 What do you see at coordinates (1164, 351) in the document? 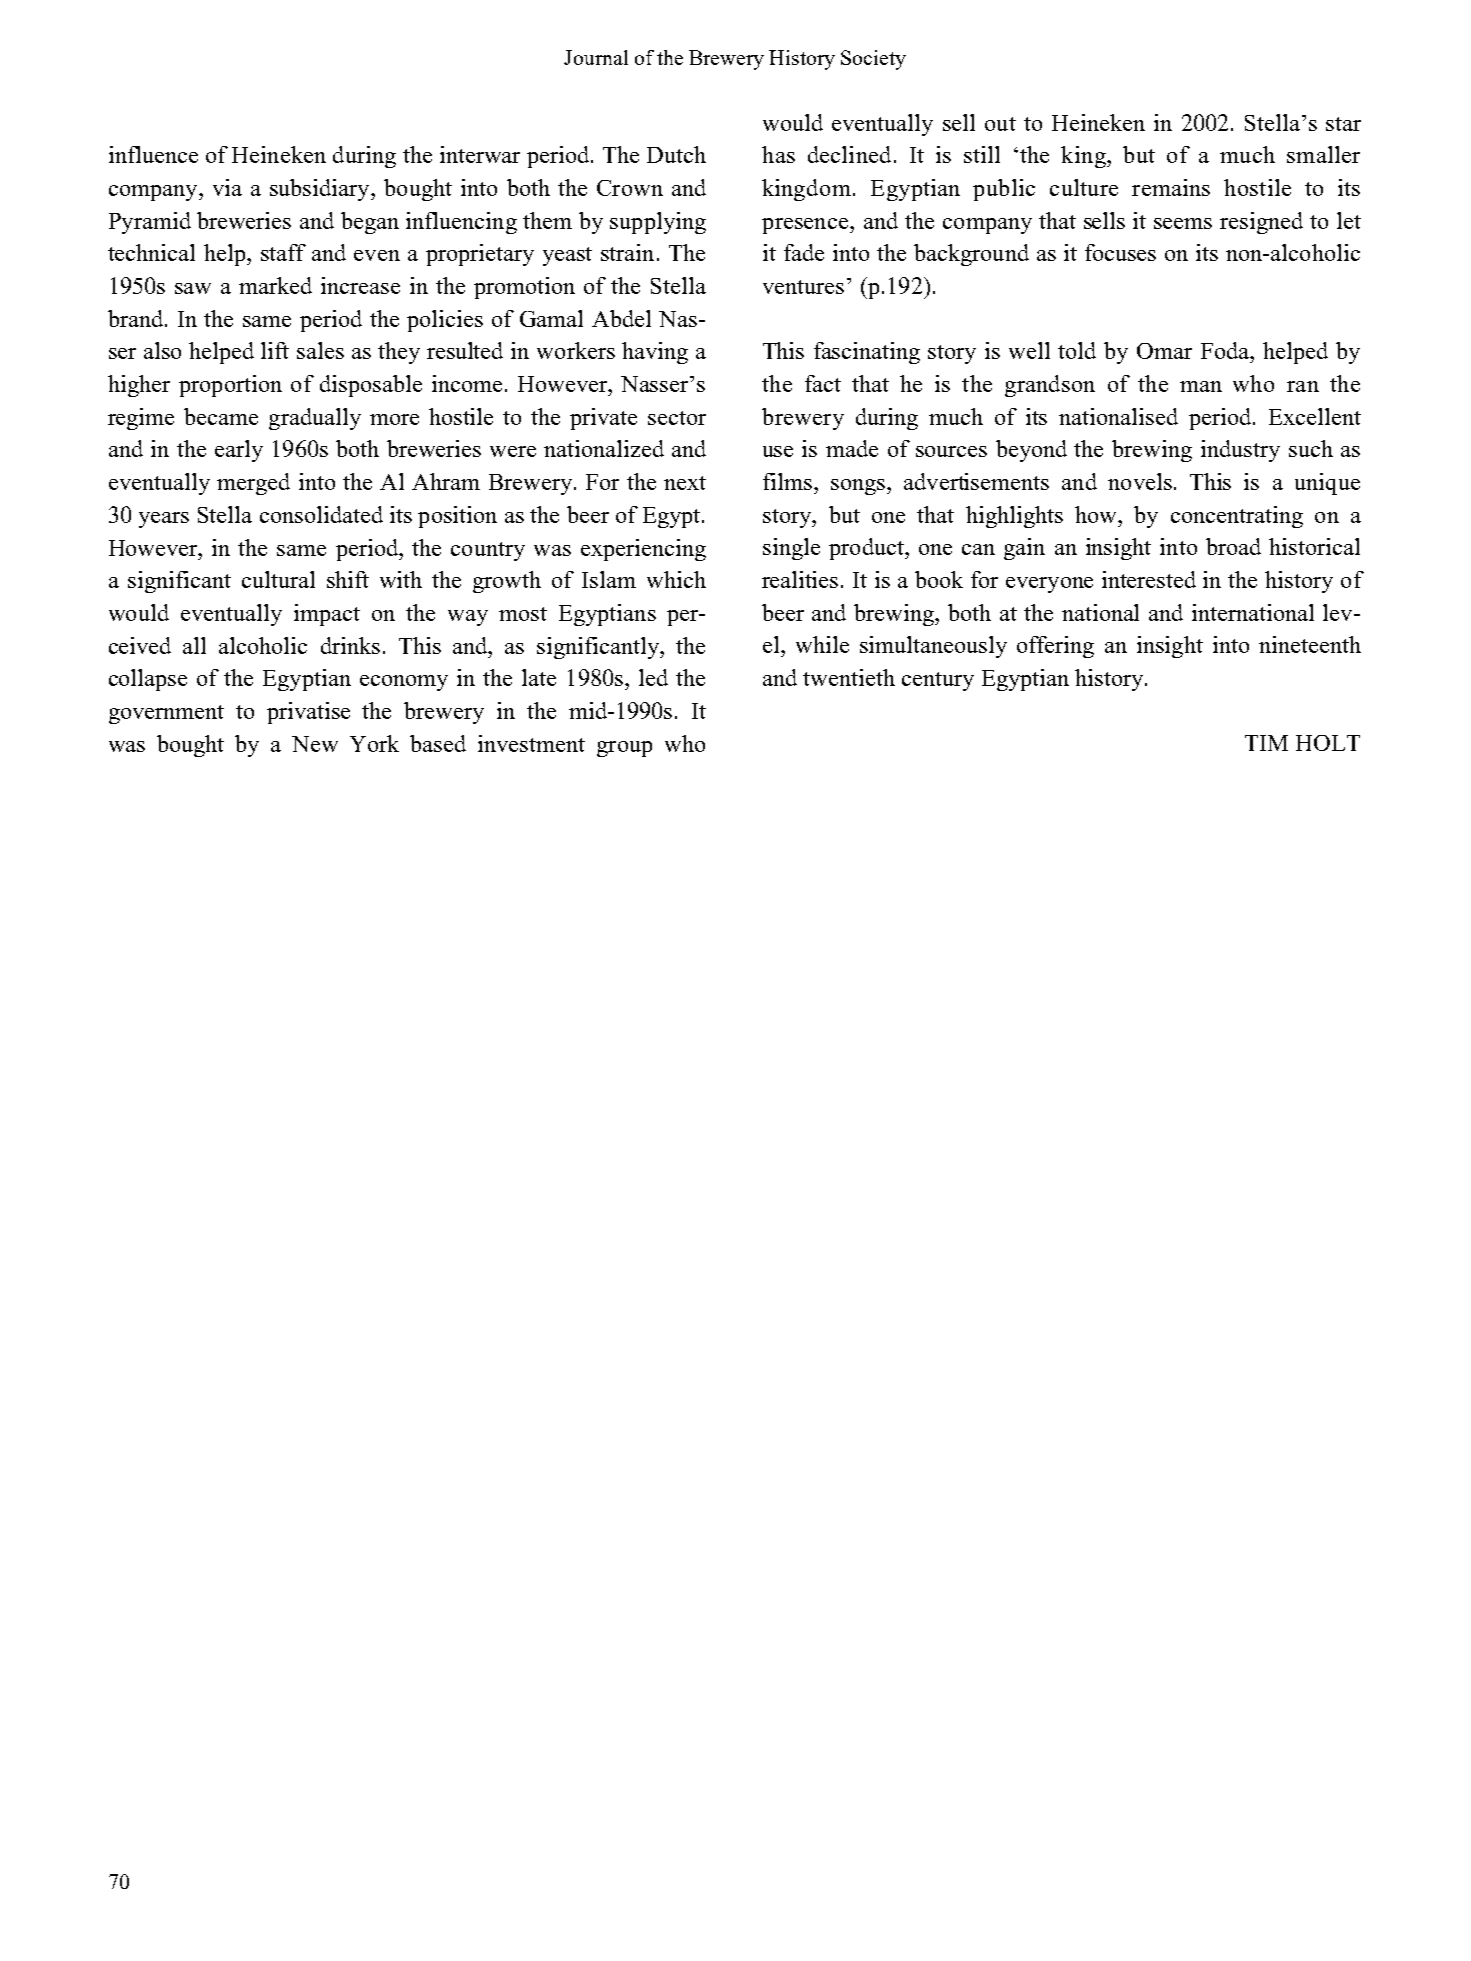
I see `Omar` at bounding box center [1164, 351].
